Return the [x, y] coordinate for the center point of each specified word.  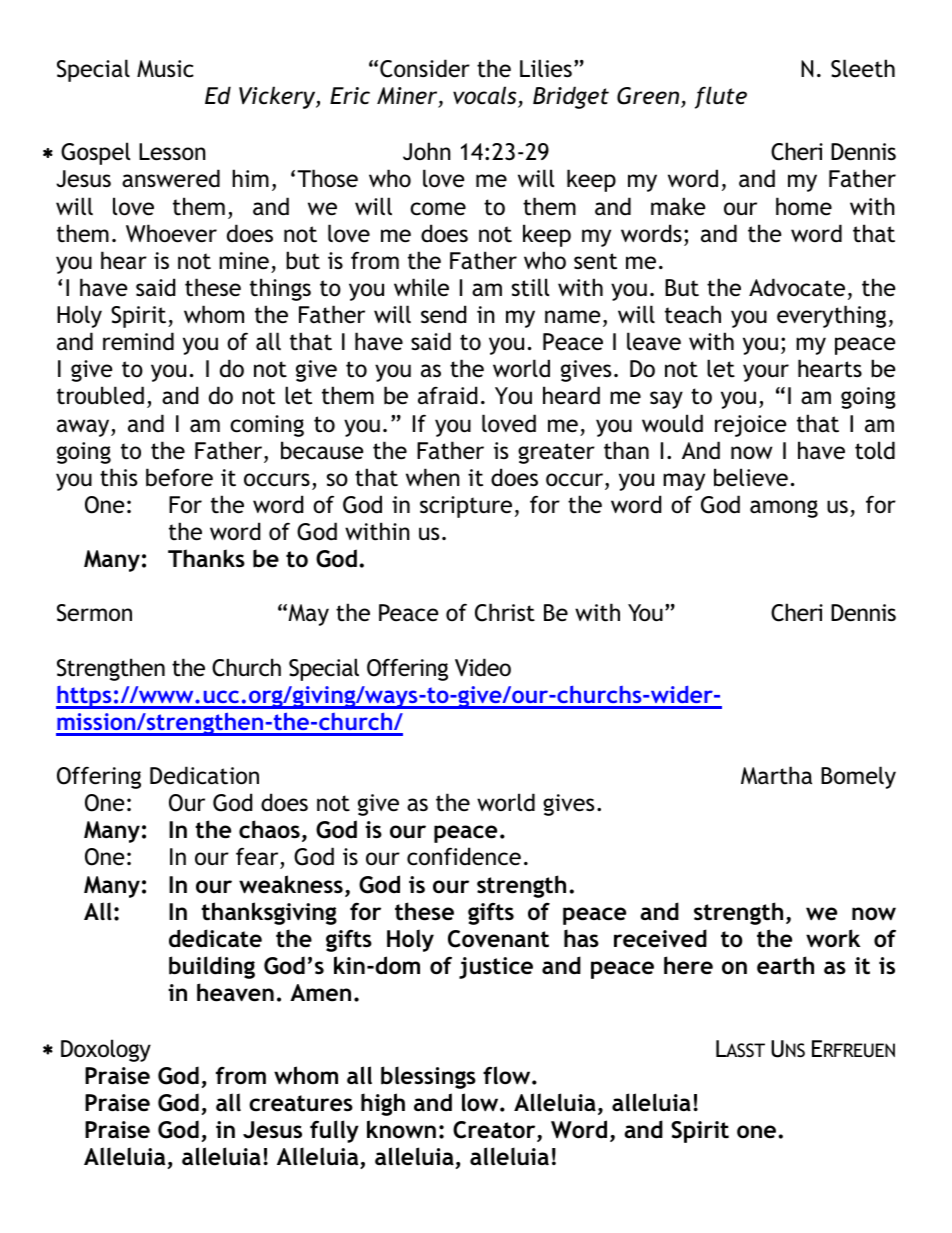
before [179, 477]
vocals [486, 97]
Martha [776, 775]
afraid [447, 395]
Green [649, 97]
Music [165, 69]
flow [508, 1075]
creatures [301, 1103]
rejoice [751, 426]
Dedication [204, 775]
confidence [464, 856]
